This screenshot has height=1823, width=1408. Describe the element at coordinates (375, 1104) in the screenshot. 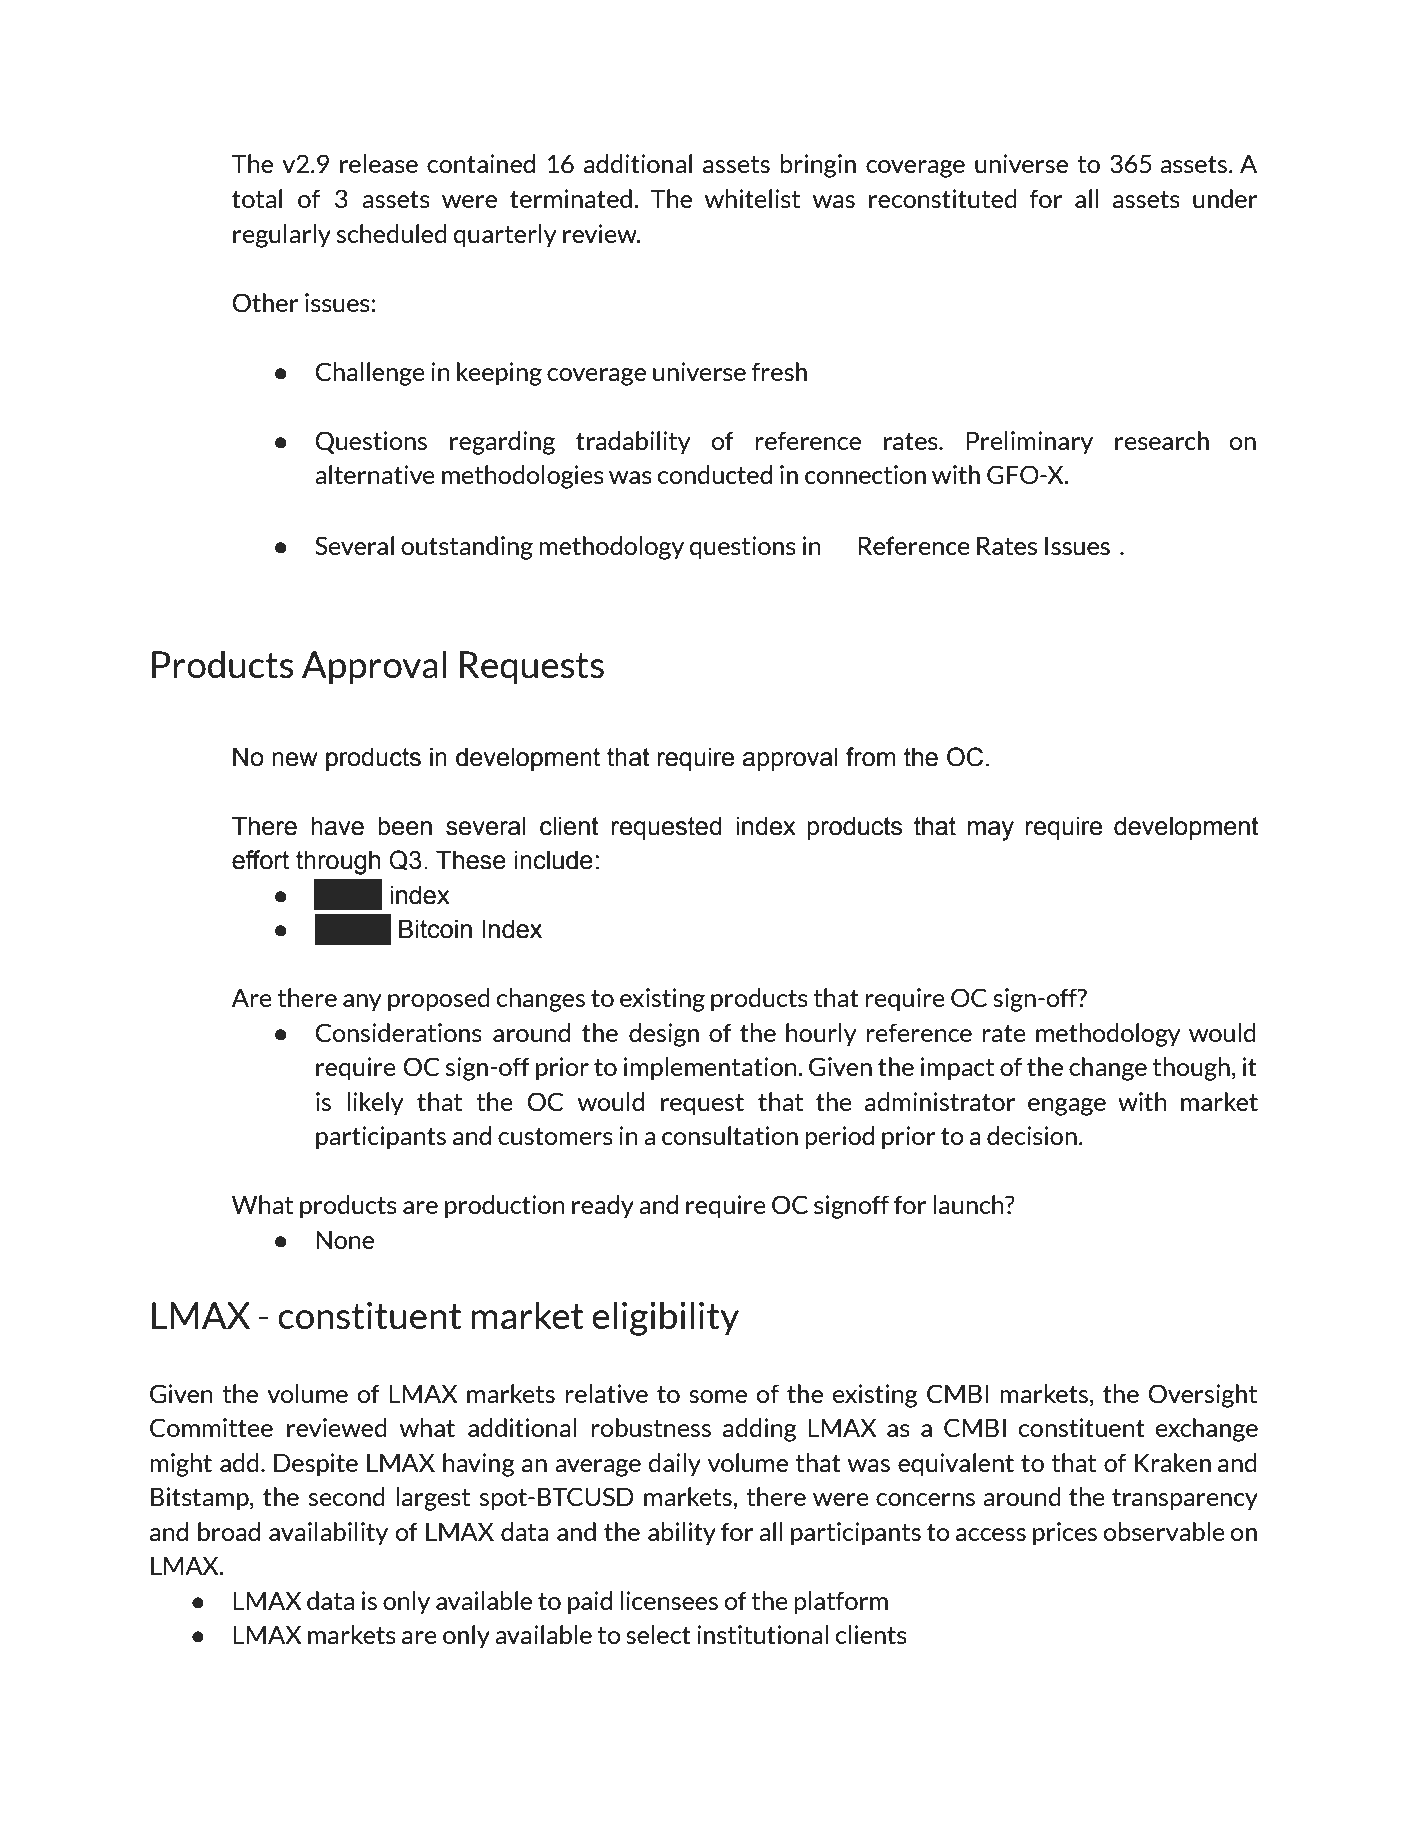

I see `likely` at that location.
